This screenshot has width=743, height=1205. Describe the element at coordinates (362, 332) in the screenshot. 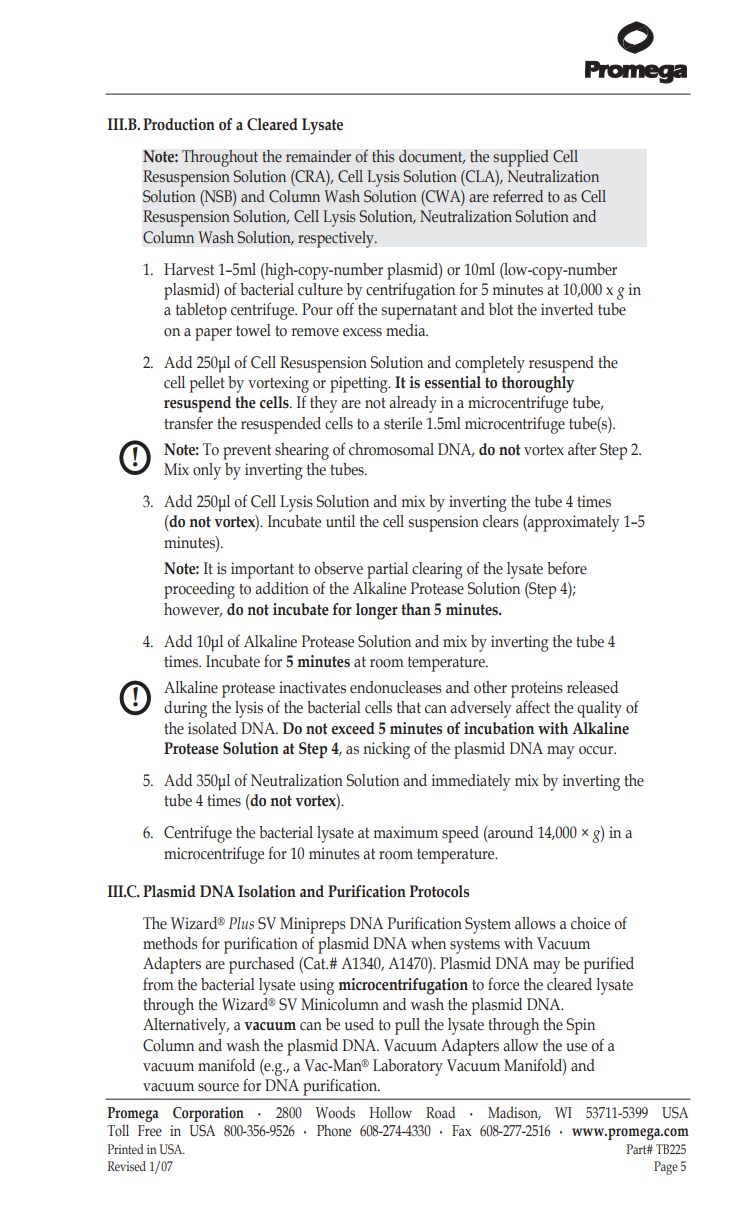

I see `excess` at that location.
